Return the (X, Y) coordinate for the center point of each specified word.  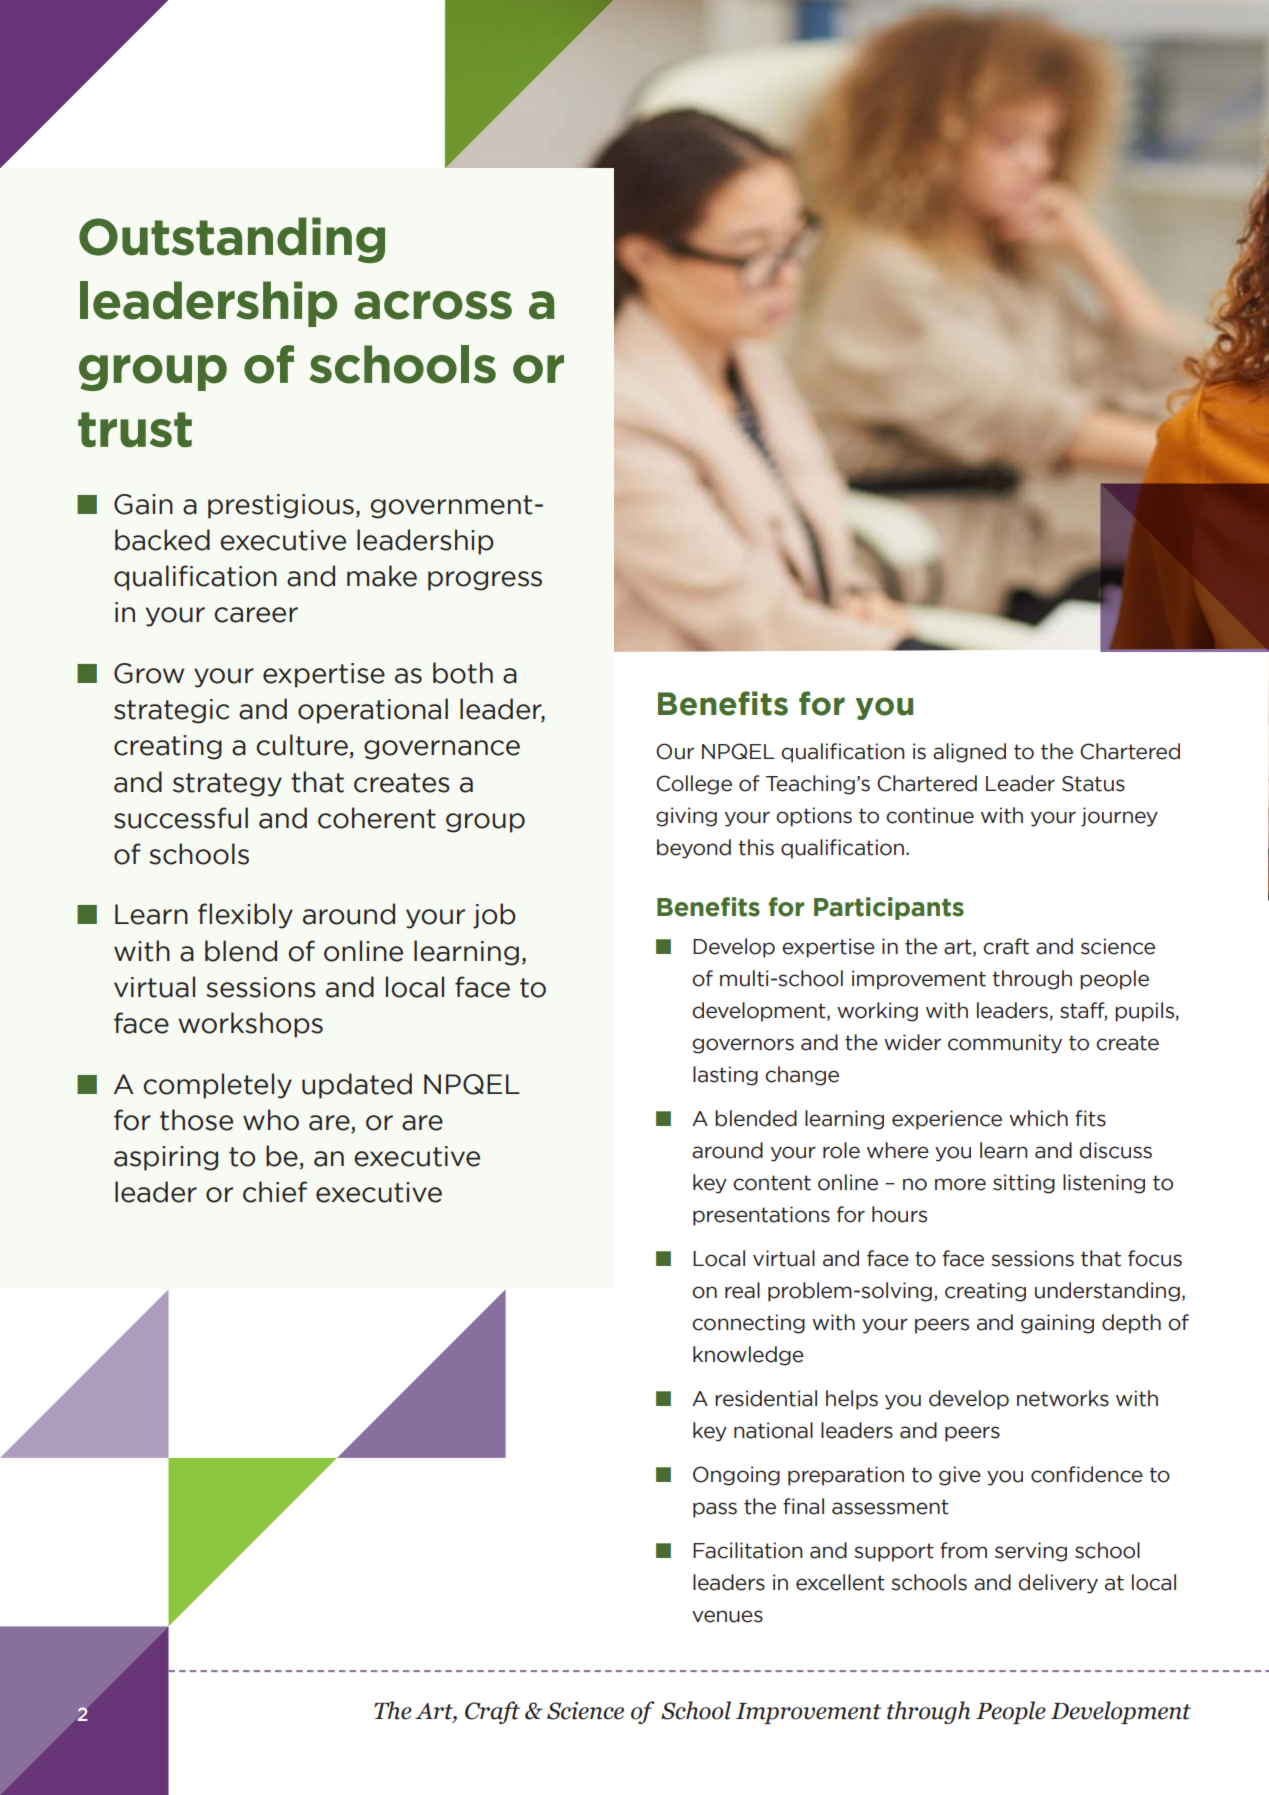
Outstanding (232, 240)
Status (1093, 784)
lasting (725, 1076)
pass (715, 1510)
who (271, 1120)
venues (727, 1616)
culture (303, 746)
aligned (969, 753)
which (1038, 1118)
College (694, 785)
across (433, 305)
